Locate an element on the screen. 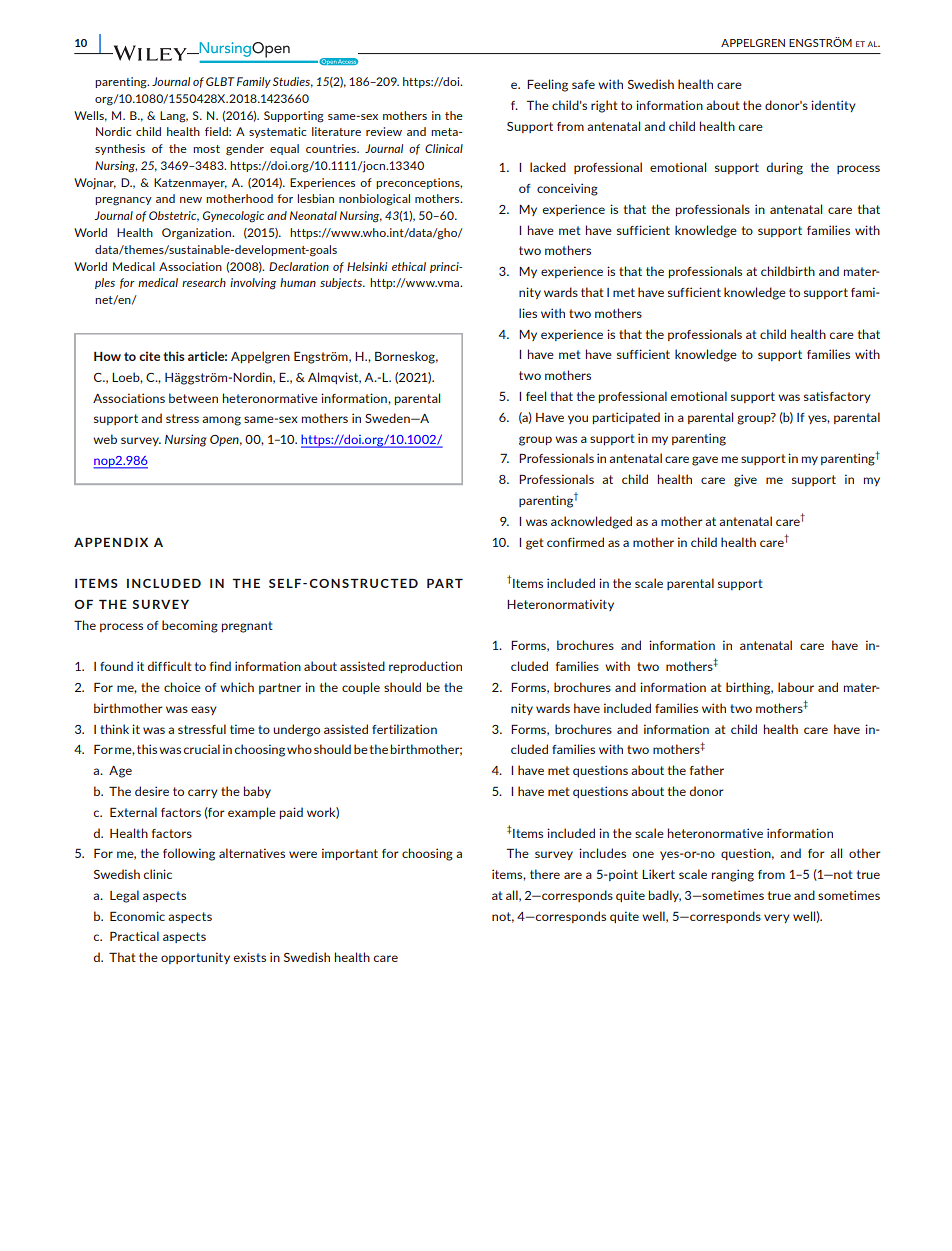 The width and height of the screenshot is (952, 1251). Practical is located at coordinates (134, 936).
